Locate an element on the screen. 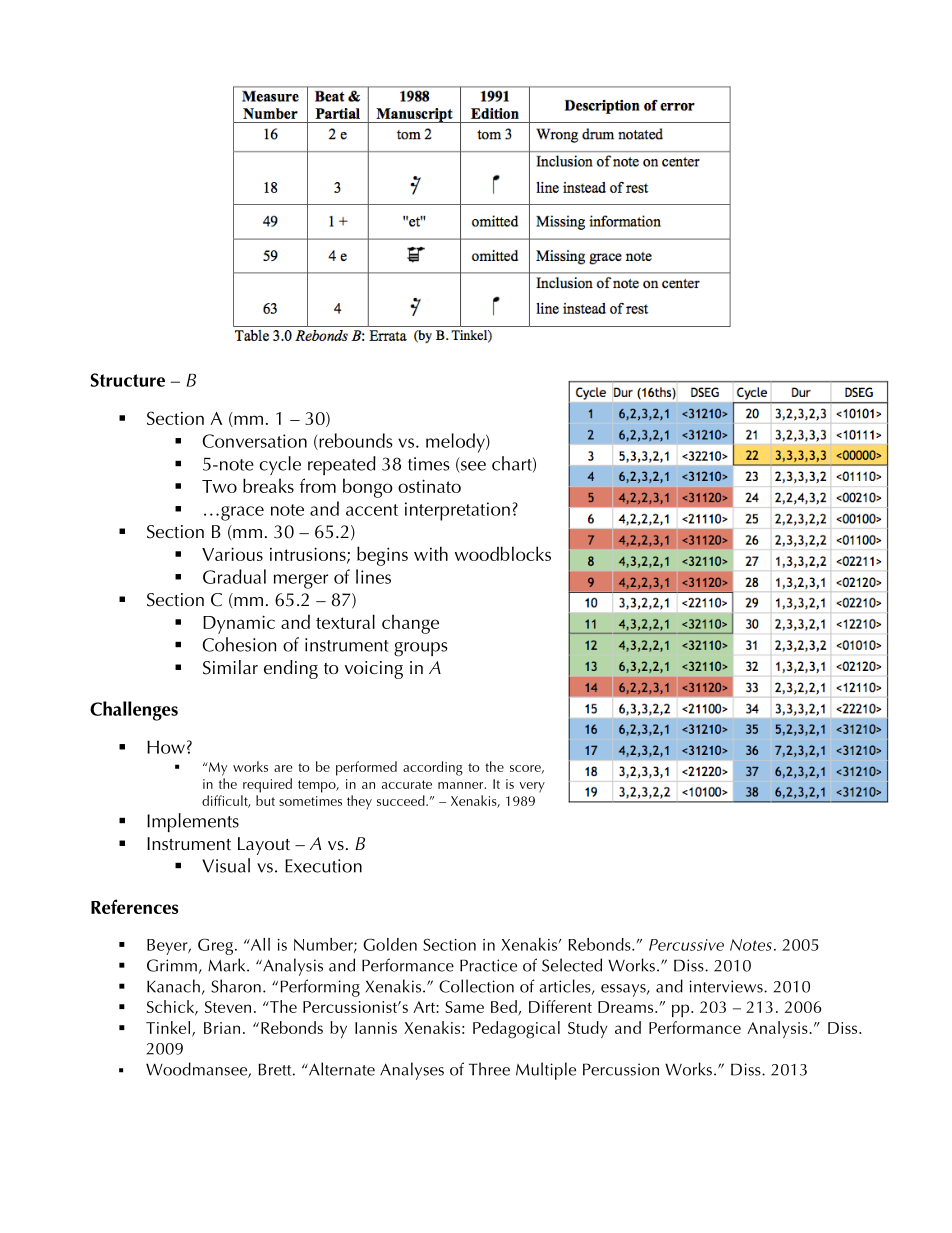 The height and width of the screenshot is (1233, 952). Analyses is located at coordinates (412, 1071).
